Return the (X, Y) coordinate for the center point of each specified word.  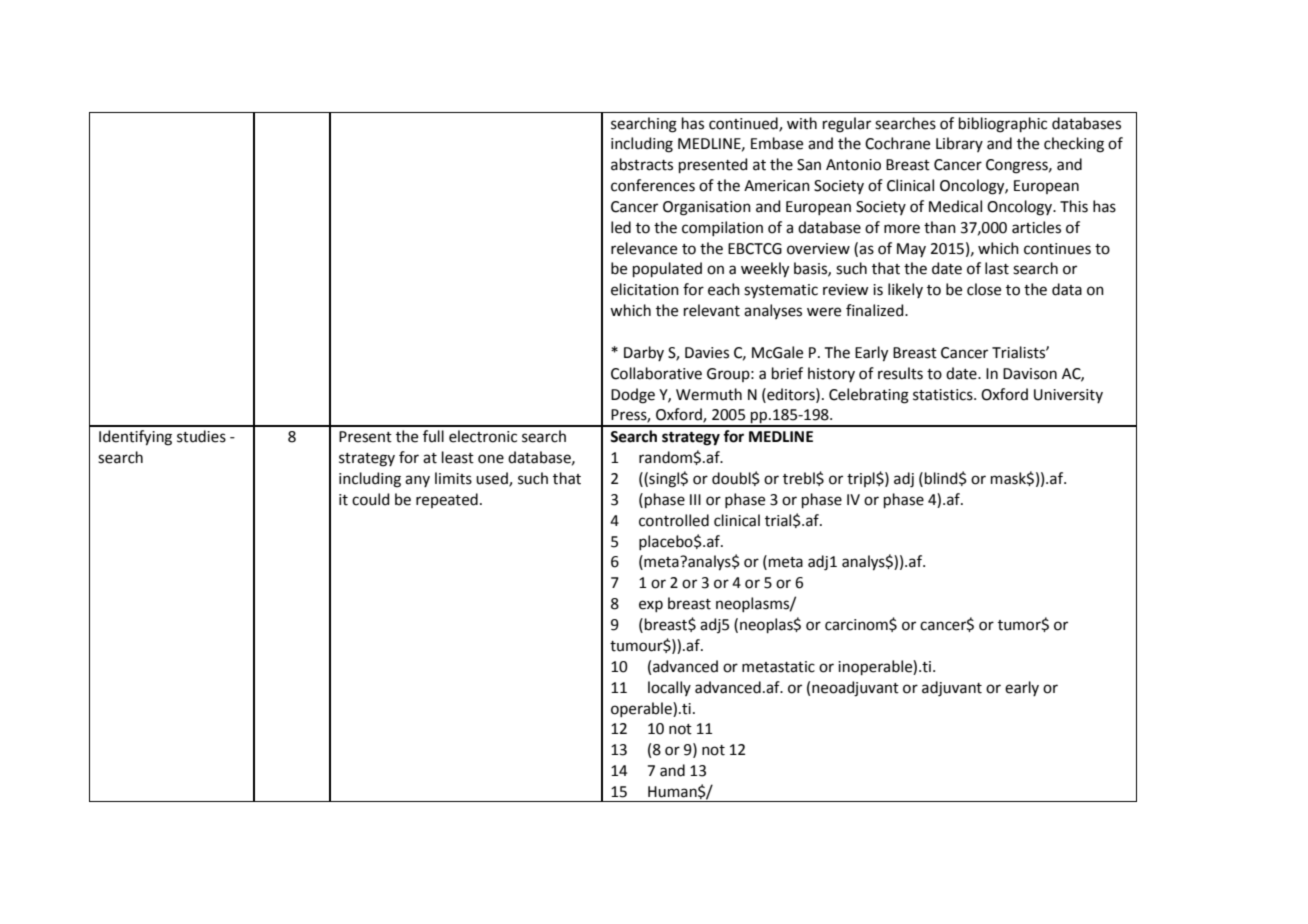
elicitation (645, 289)
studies (201, 436)
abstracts (642, 164)
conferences (653, 185)
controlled (674, 520)
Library (959, 144)
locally (669, 688)
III (695, 499)
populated (667, 269)
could (371, 499)
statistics (944, 395)
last (997, 268)
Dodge (633, 396)
